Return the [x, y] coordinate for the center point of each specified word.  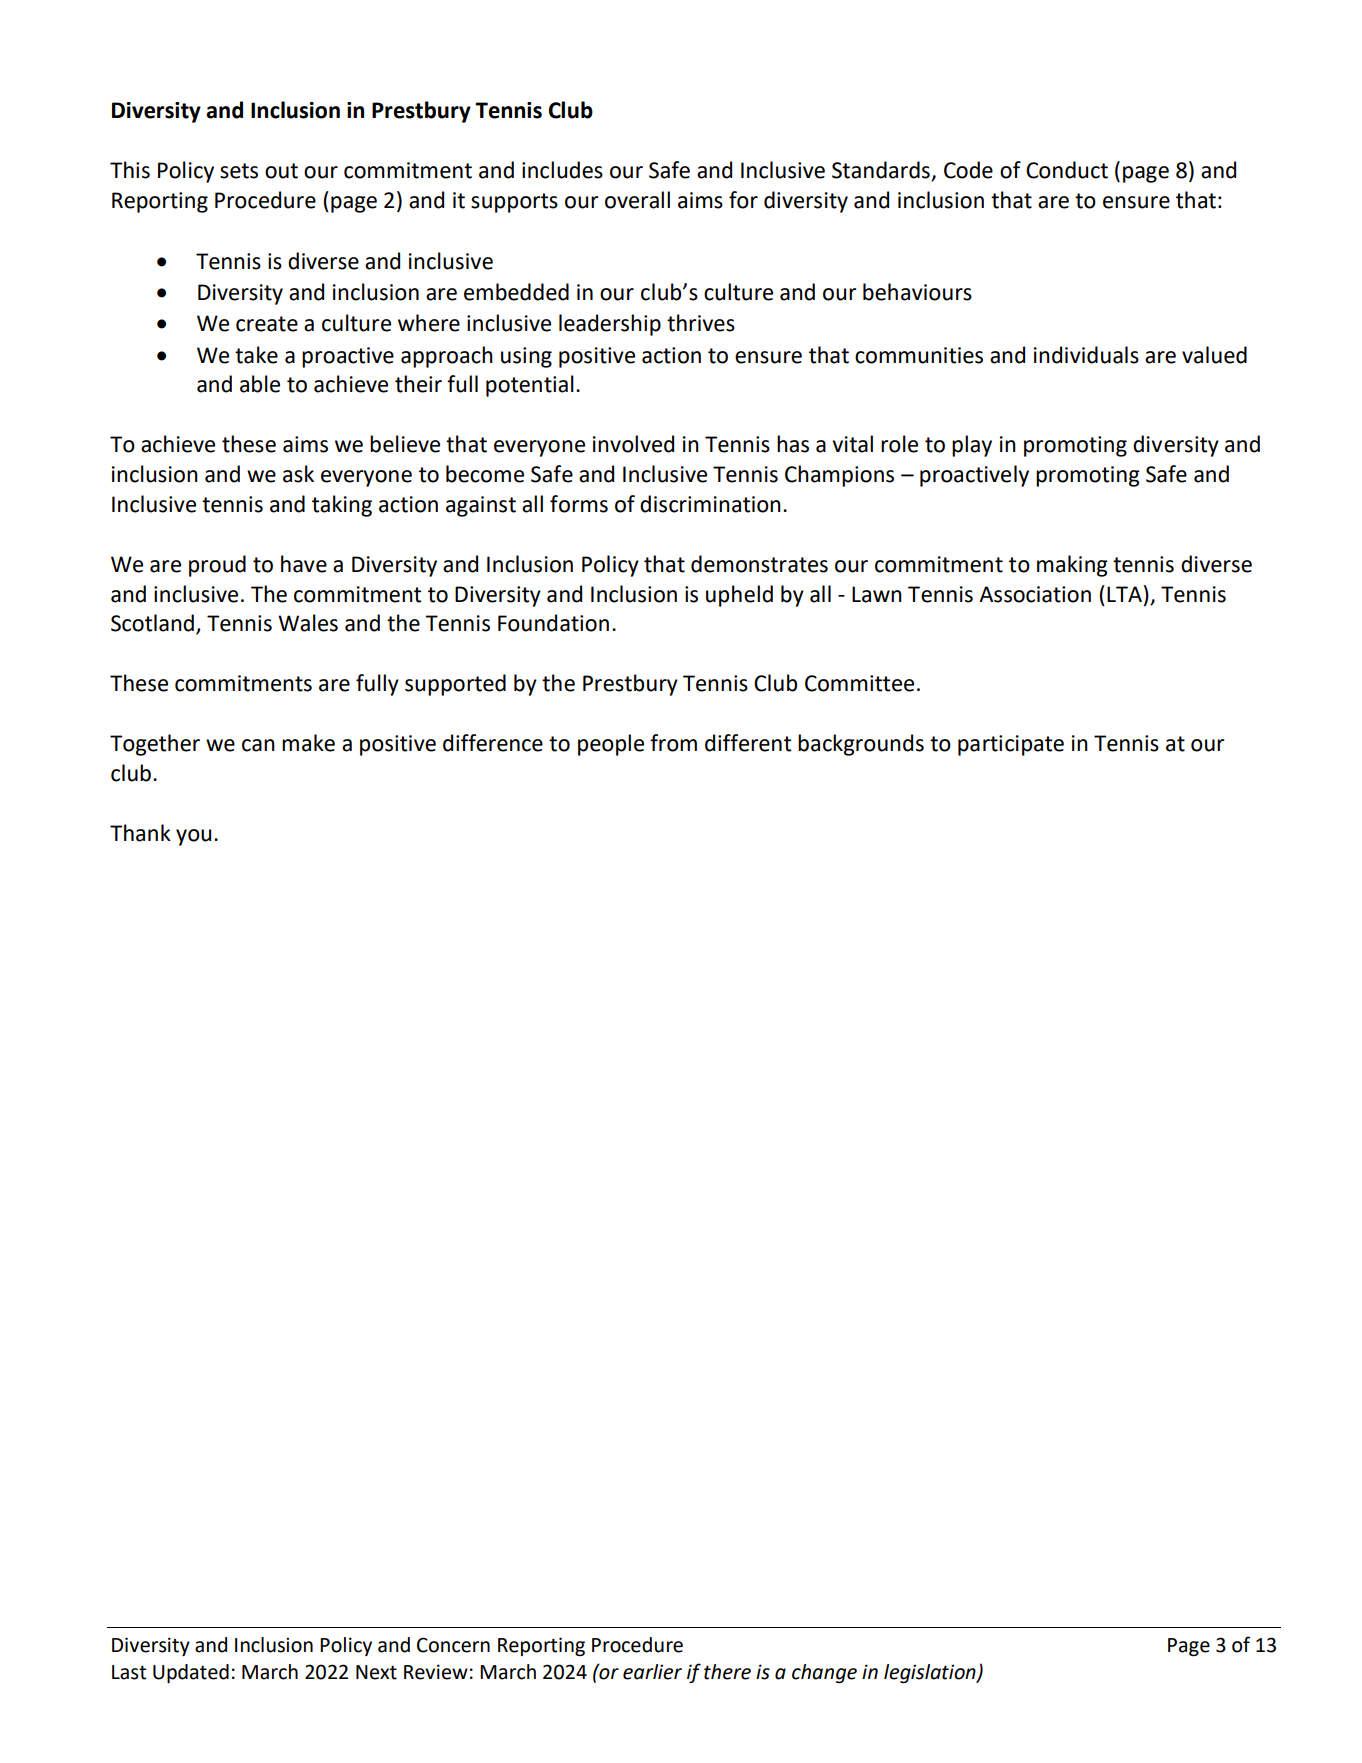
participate [1011, 745]
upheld [739, 596]
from [673, 743]
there [727, 1672]
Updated [191, 1673]
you [193, 837]
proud [217, 566]
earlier [652, 1672]
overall [637, 200]
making [1072, 566]
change [824, 1673]
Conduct [1067, 170]
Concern [453, 1645]
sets [239, 171]
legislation [931, 1673]
